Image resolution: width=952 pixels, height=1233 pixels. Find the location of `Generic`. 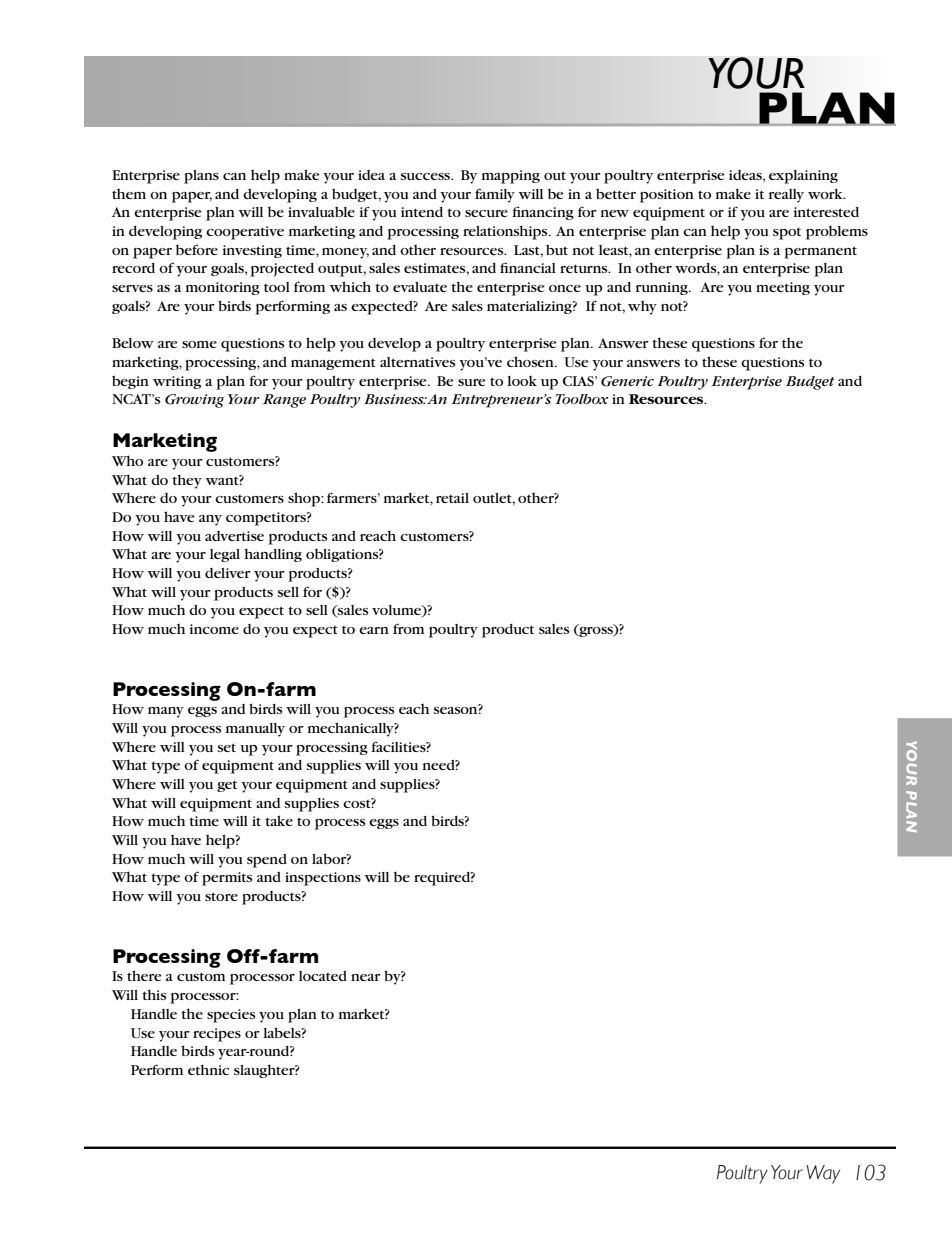

Generic is located at coordinates (627, 381).
